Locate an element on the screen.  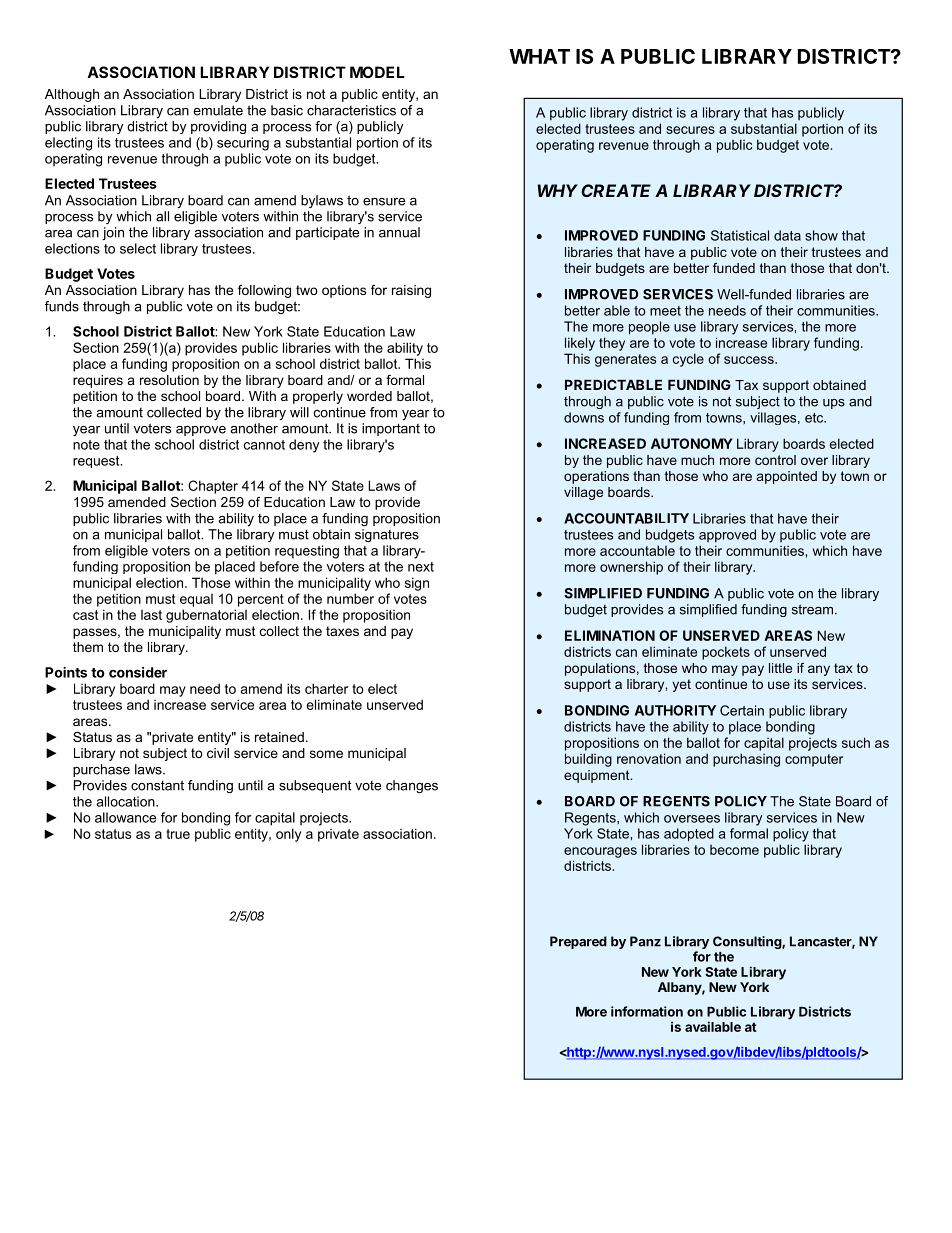
constant is located at coordinates (157, 785).
